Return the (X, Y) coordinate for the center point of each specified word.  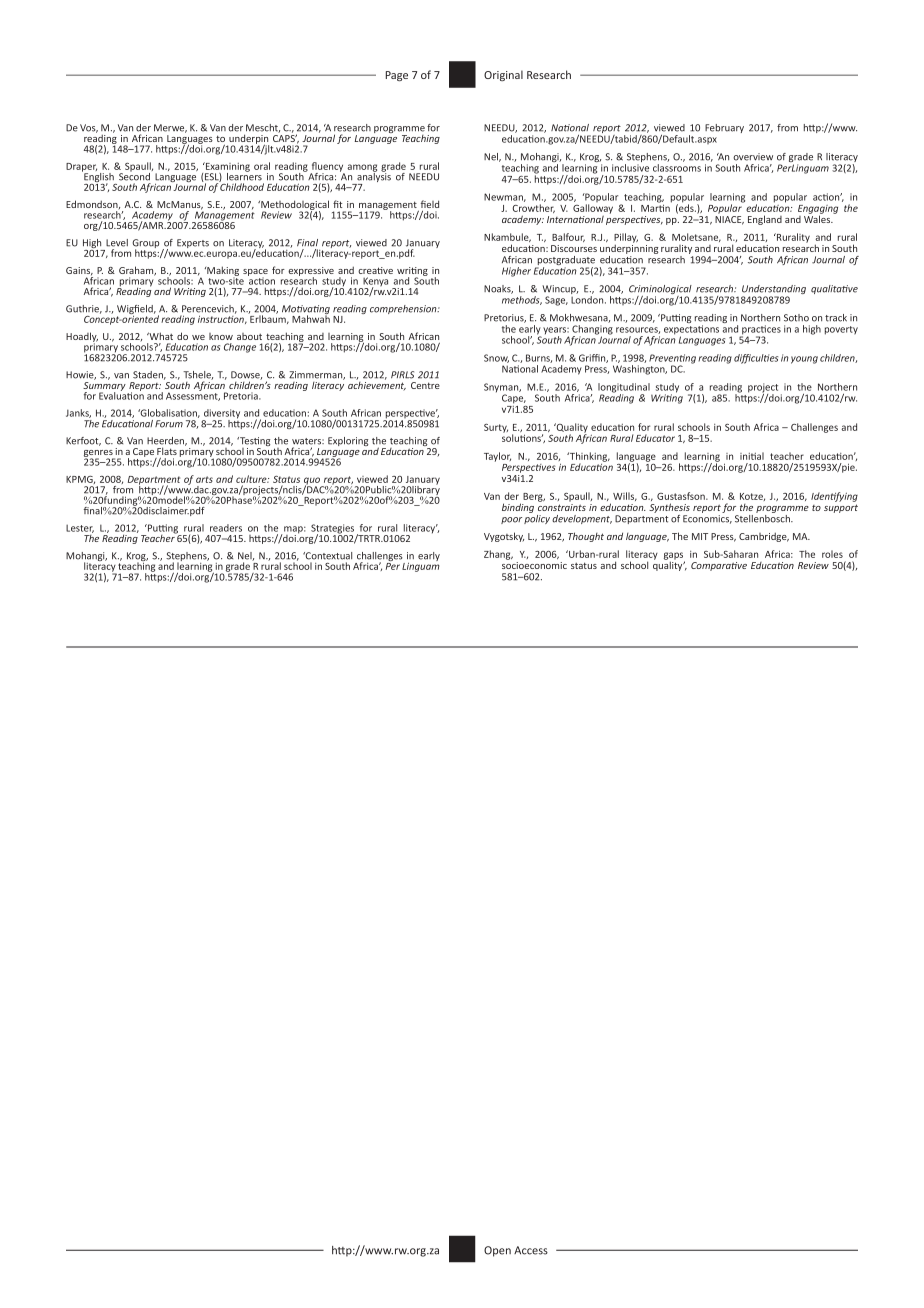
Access (531, 1250)
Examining (227, 168)
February (724, 128)
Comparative (719, 566)
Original (503, 75)
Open (497, 1251)
